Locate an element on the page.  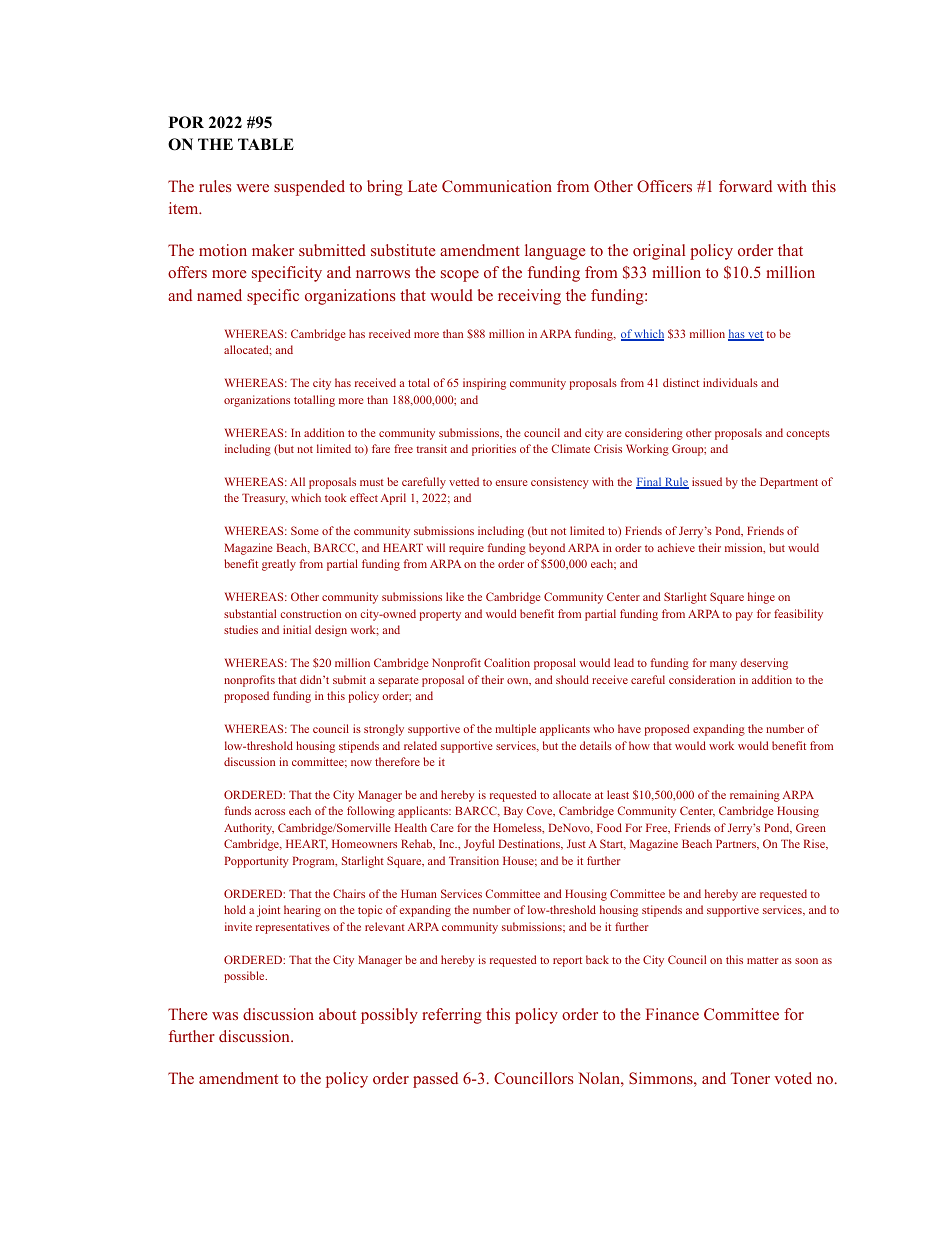
inspiring is located at coordinates (484, 384).
